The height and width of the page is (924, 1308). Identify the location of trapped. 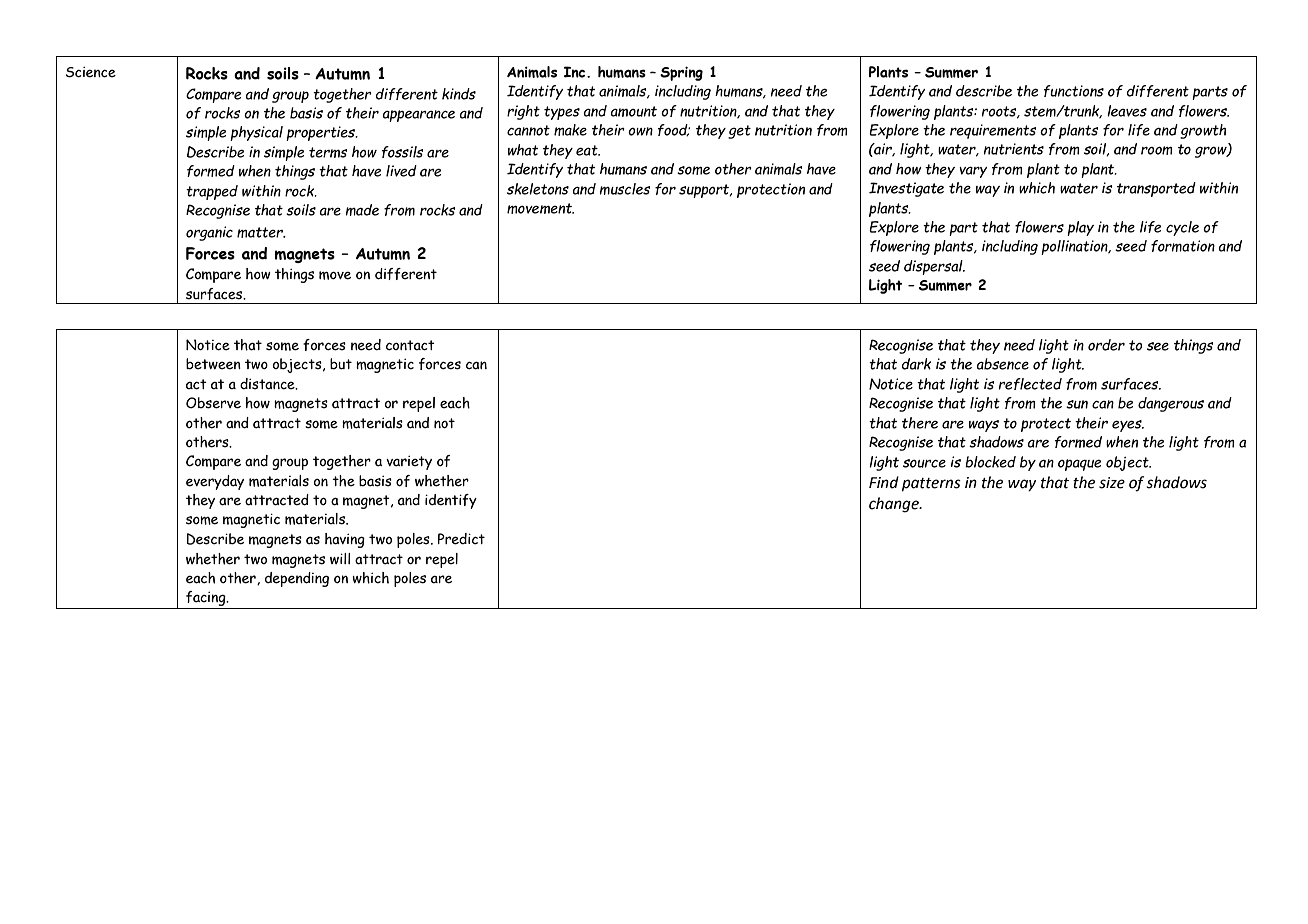
(212, 192).
